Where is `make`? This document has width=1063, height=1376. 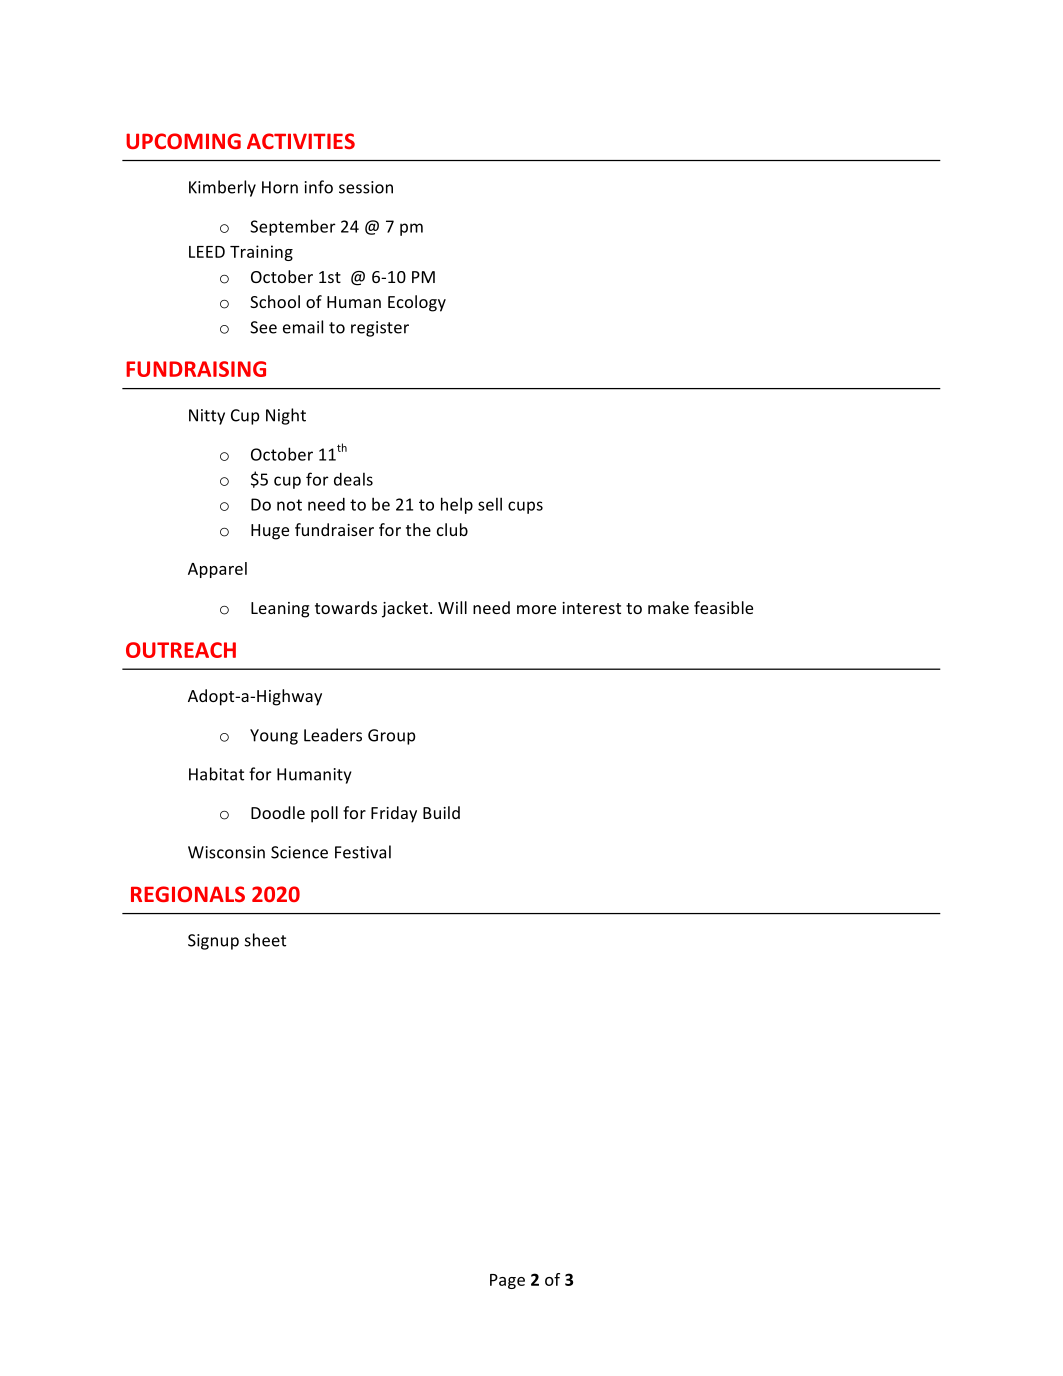
make is located at coordinates (668, 607).
